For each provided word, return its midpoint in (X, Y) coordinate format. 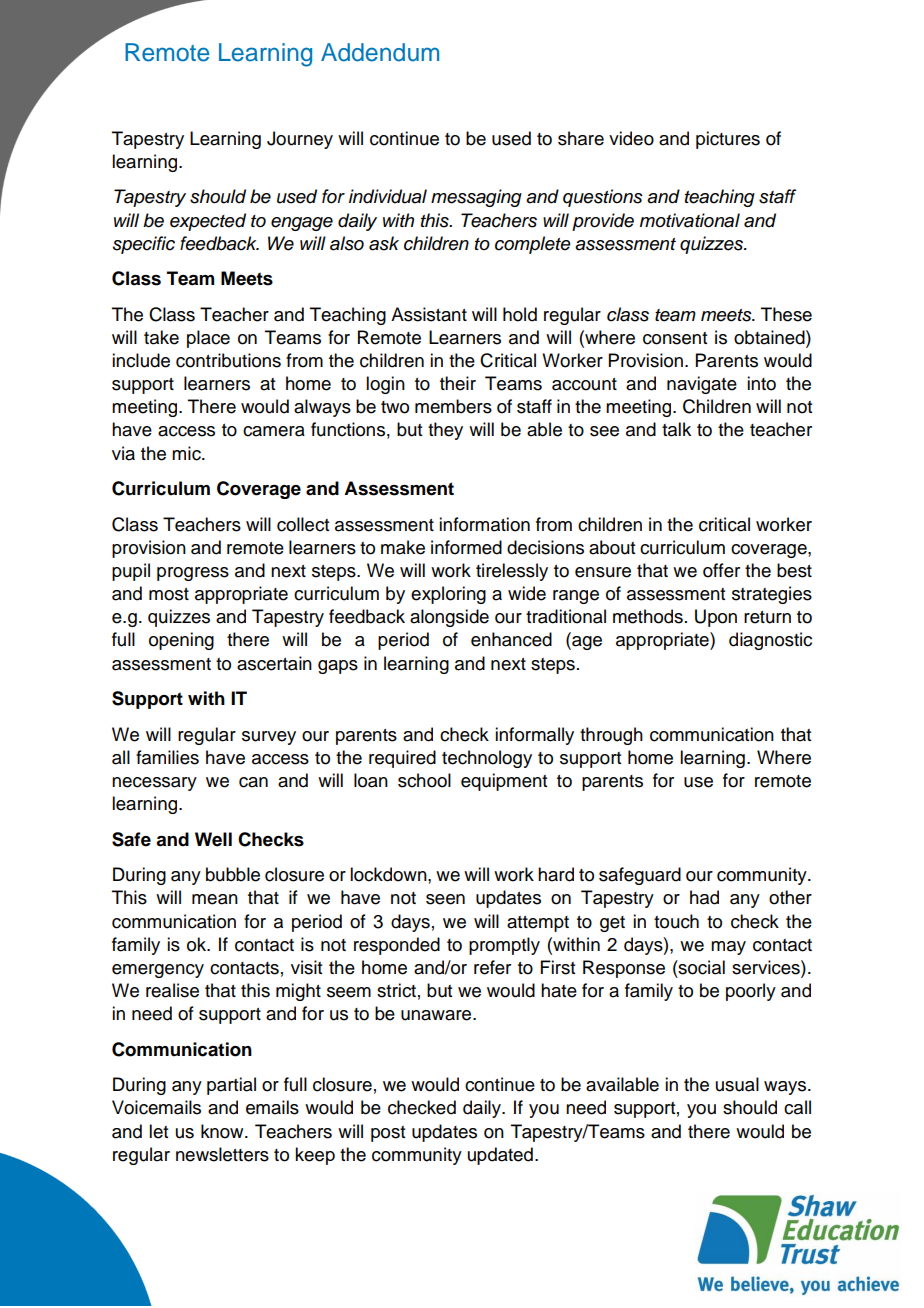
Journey (300, 140)
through (611, 736)
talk (676, 429)
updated (500, 1156)
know (223, 1131)
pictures (728, 140)
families (167, 757)
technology (487, 759)
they (445, 431)
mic (187, 453)
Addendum (380, 52)
